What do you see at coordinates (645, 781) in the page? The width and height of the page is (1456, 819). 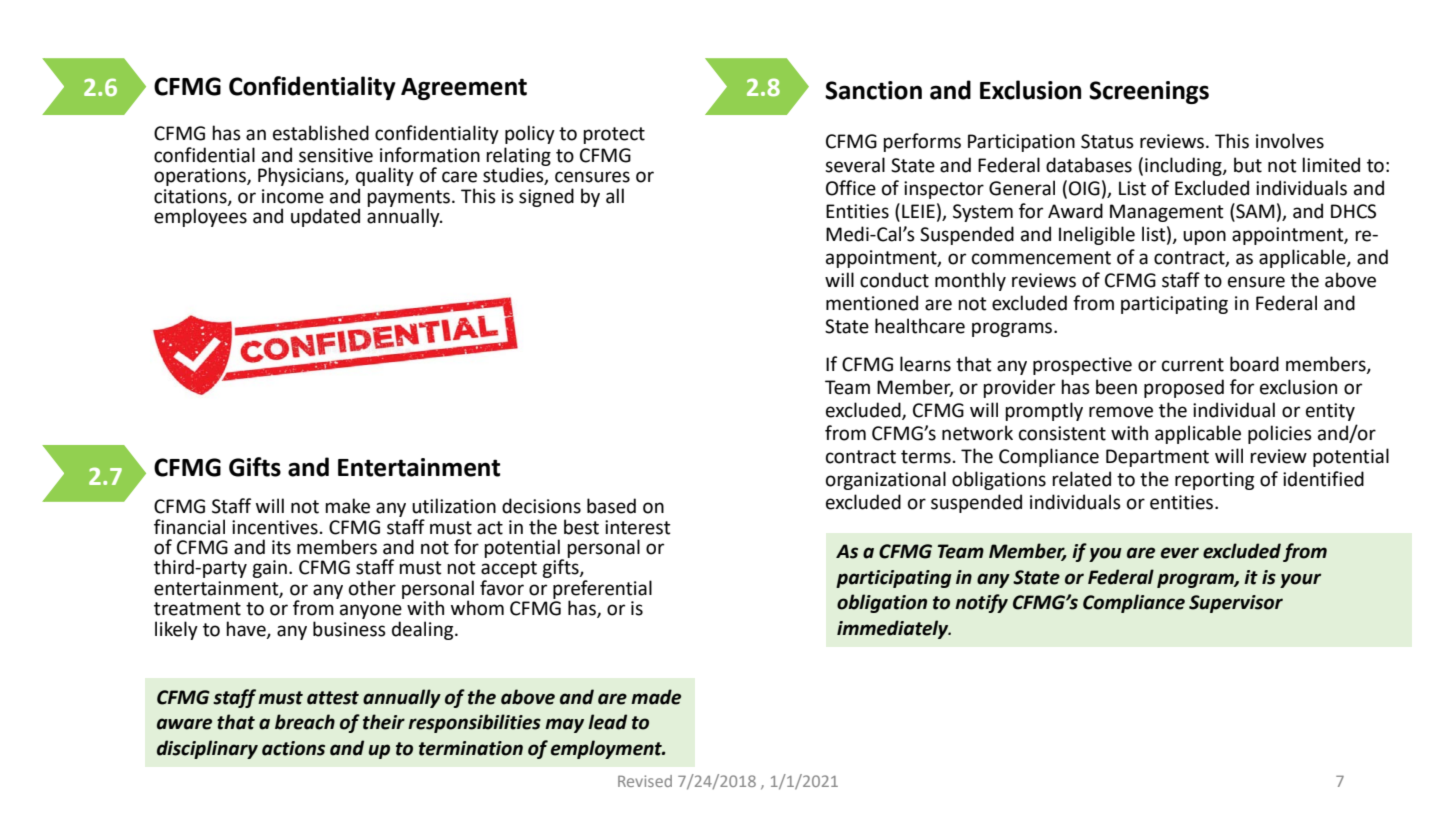 I see `Revised` at bounding box center [645, 781].
